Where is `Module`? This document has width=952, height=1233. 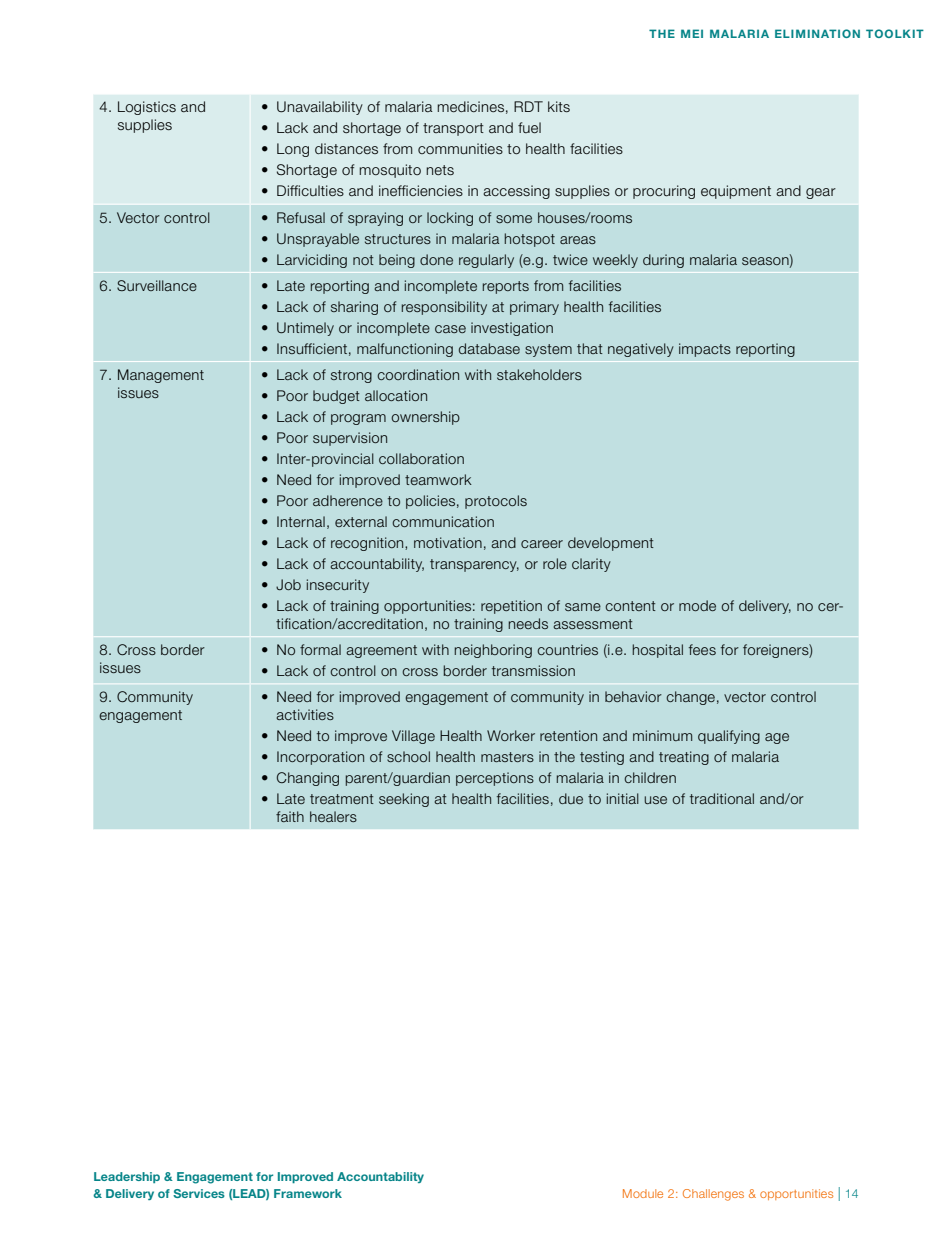 Module is located at coordinates (643, 1193).
